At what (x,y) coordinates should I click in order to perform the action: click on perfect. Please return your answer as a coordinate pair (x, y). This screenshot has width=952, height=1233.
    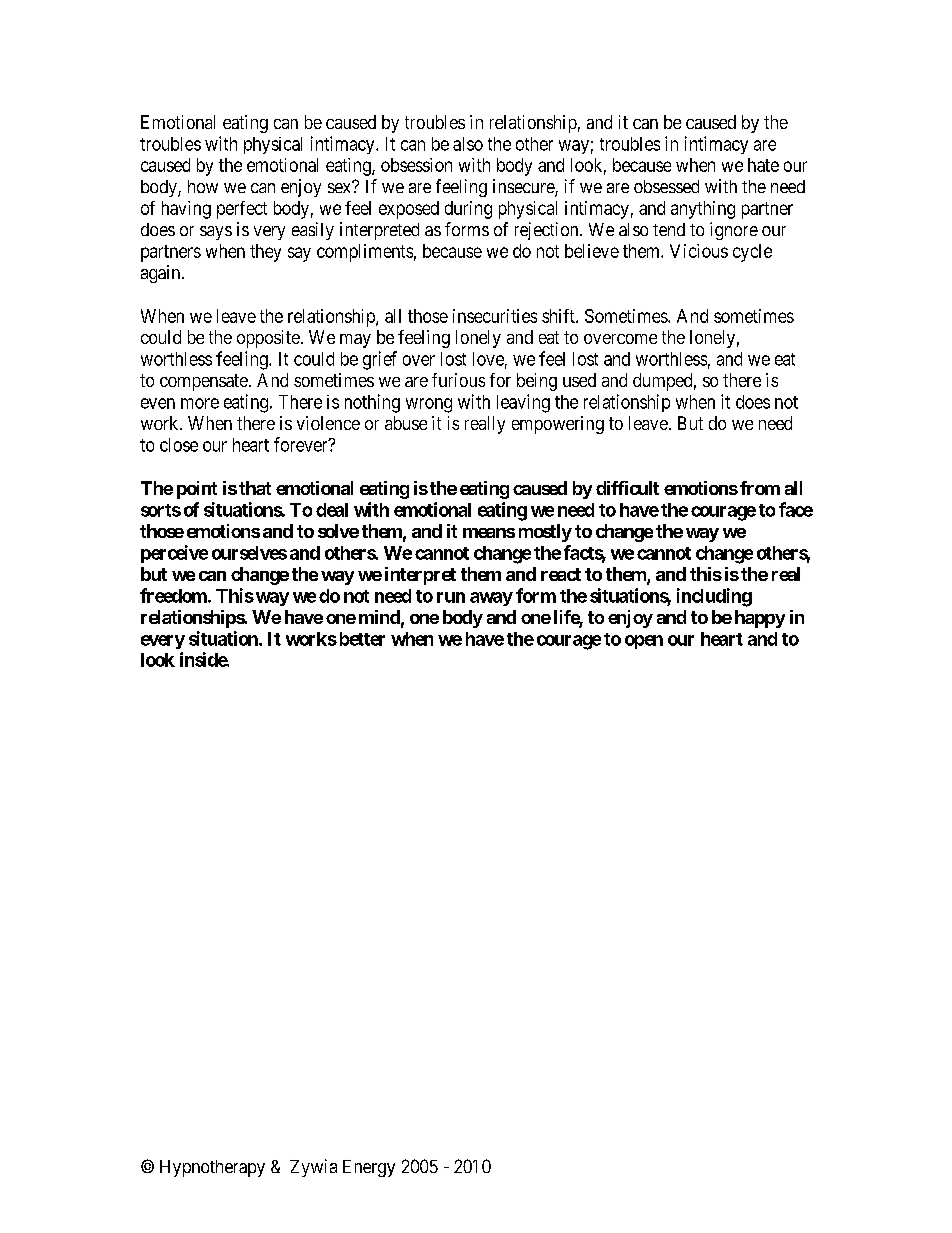
    Looking at the image, I should click on (242, 210).
